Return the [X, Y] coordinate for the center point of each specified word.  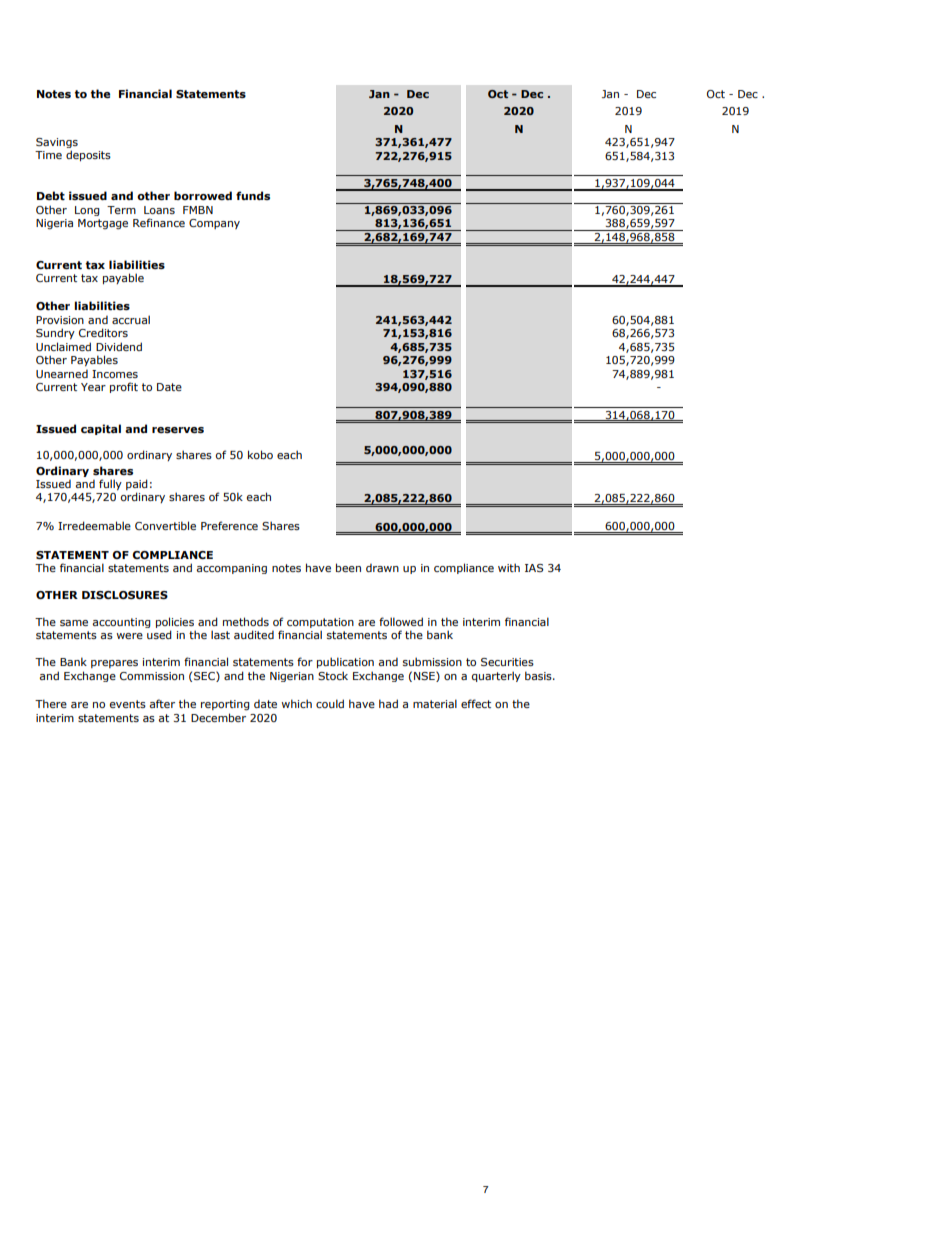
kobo [260, 454]
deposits [88, 155]
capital [101, 429]
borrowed [203, 195]
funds [253, 195]
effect [476, 703]
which [297, 703]
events [128, 704]
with [509, 567]
